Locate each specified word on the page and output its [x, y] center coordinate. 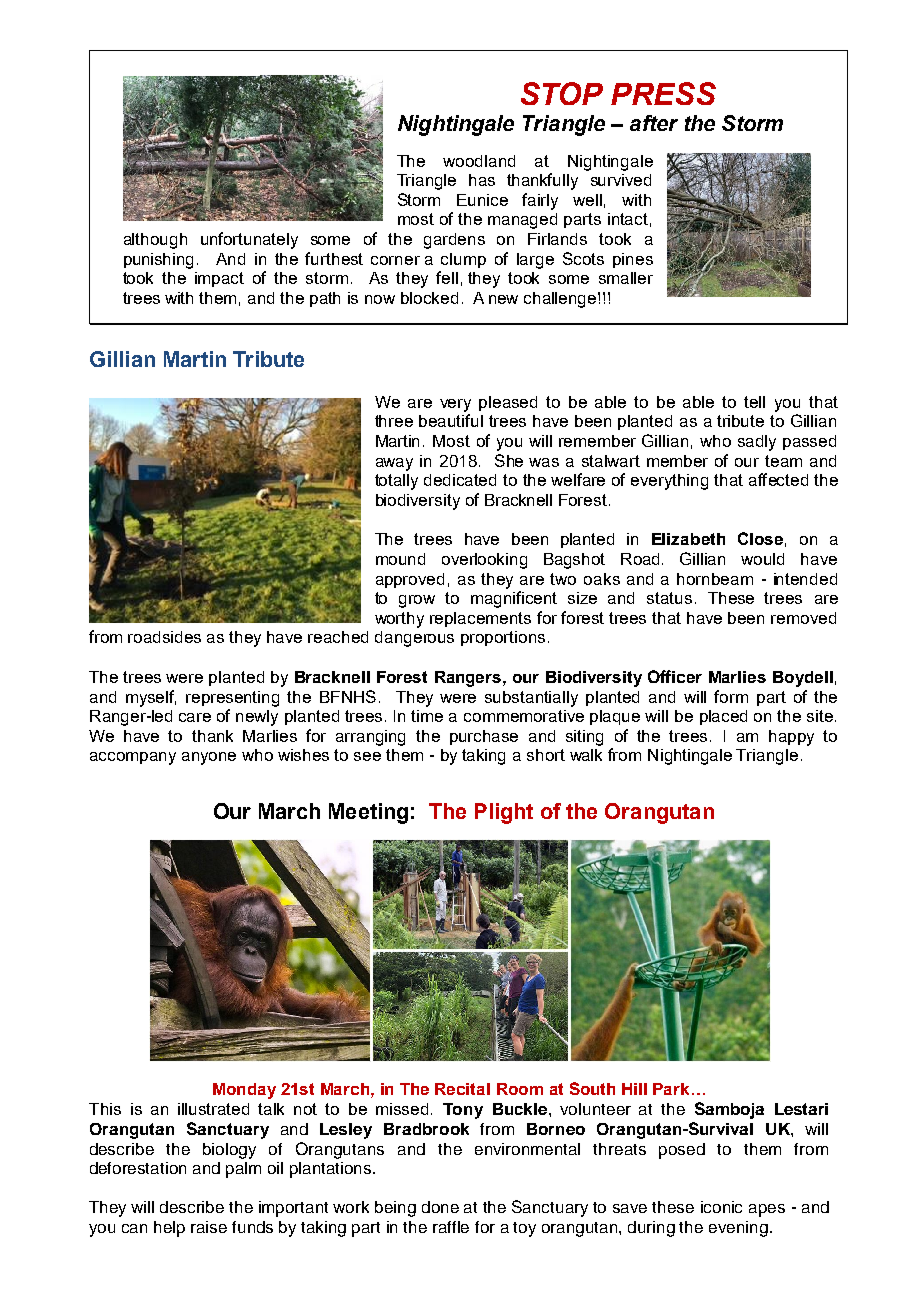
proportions [503, 638]
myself [151, 698]
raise [209, 1227]
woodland [479, 161]
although [155, 241]
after [654, 123]
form [731, 696]
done [440, 1207]
